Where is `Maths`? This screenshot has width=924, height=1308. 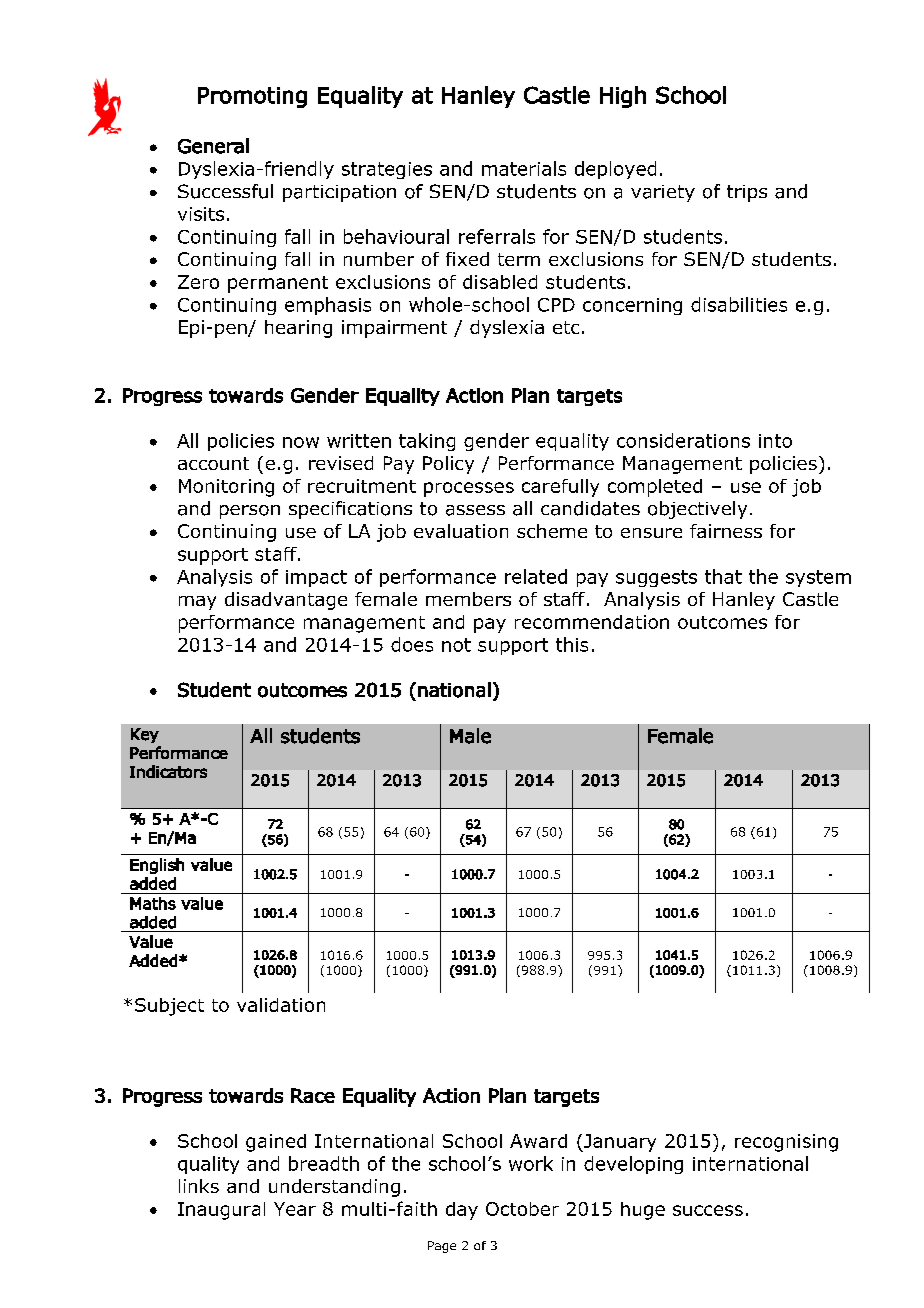 Maths is located at coordinates (153, 903).
